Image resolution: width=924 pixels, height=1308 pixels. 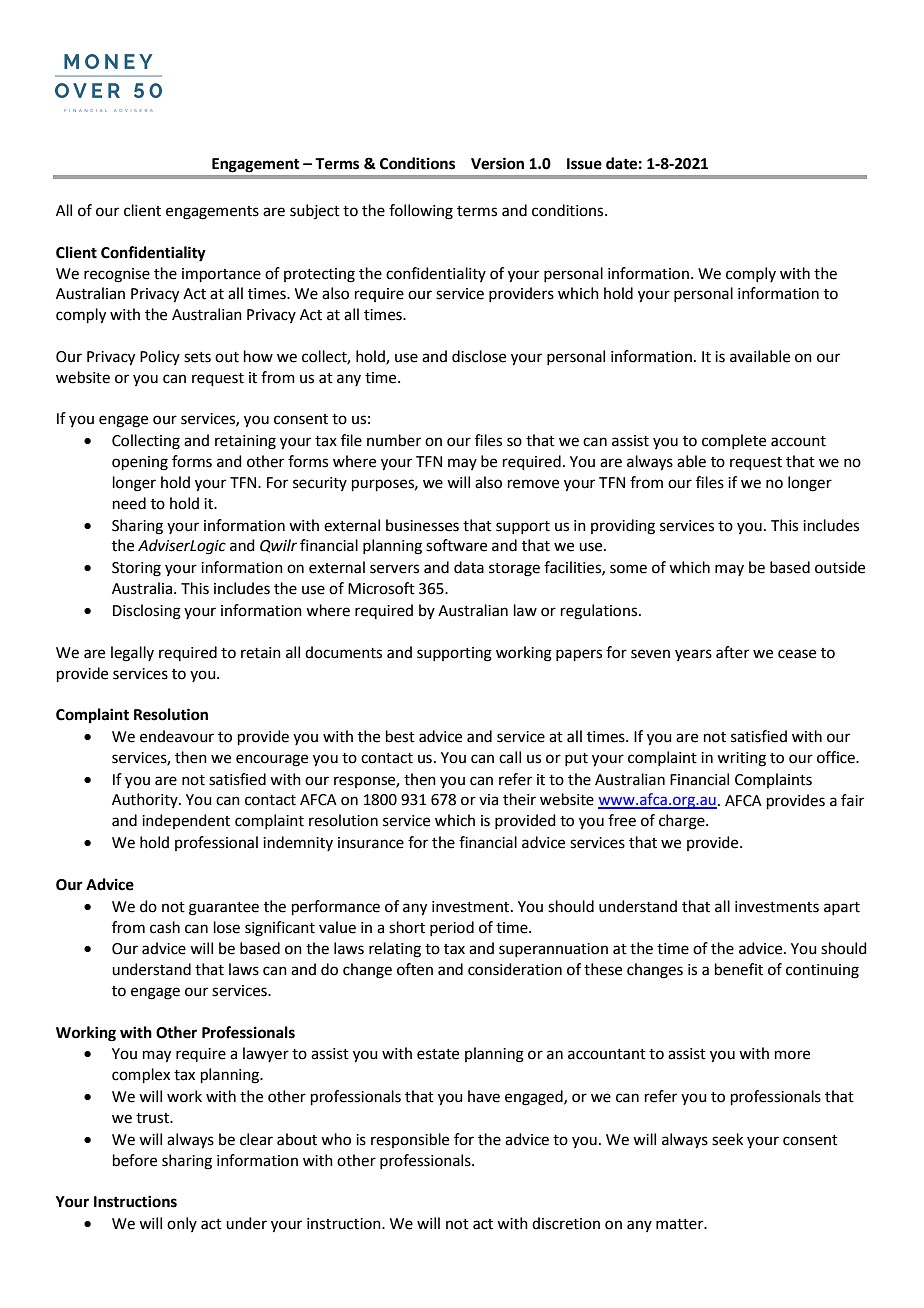 I want to click on via, so click(x=488, y=800).
